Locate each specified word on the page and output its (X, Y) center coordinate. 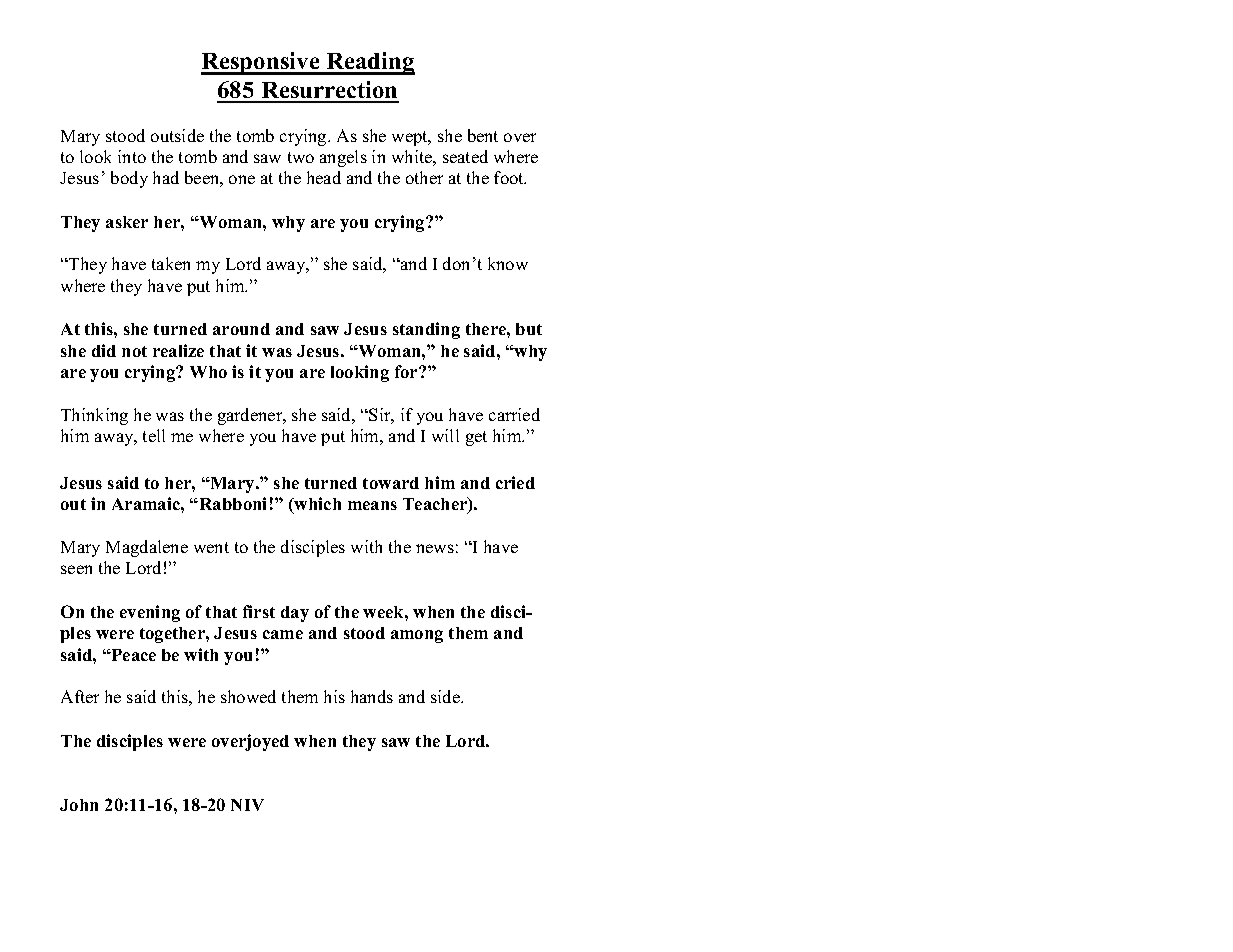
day (295, 614)
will (445, 435)
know (508, 263)
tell (154, 435)
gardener (251, 416)
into (132, 156)
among (417, 636)
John (79, 805)
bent (483, 135)
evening (150, 613)
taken (171, 263)
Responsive (261, 63)
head (324, 177)
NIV (247, 805)
